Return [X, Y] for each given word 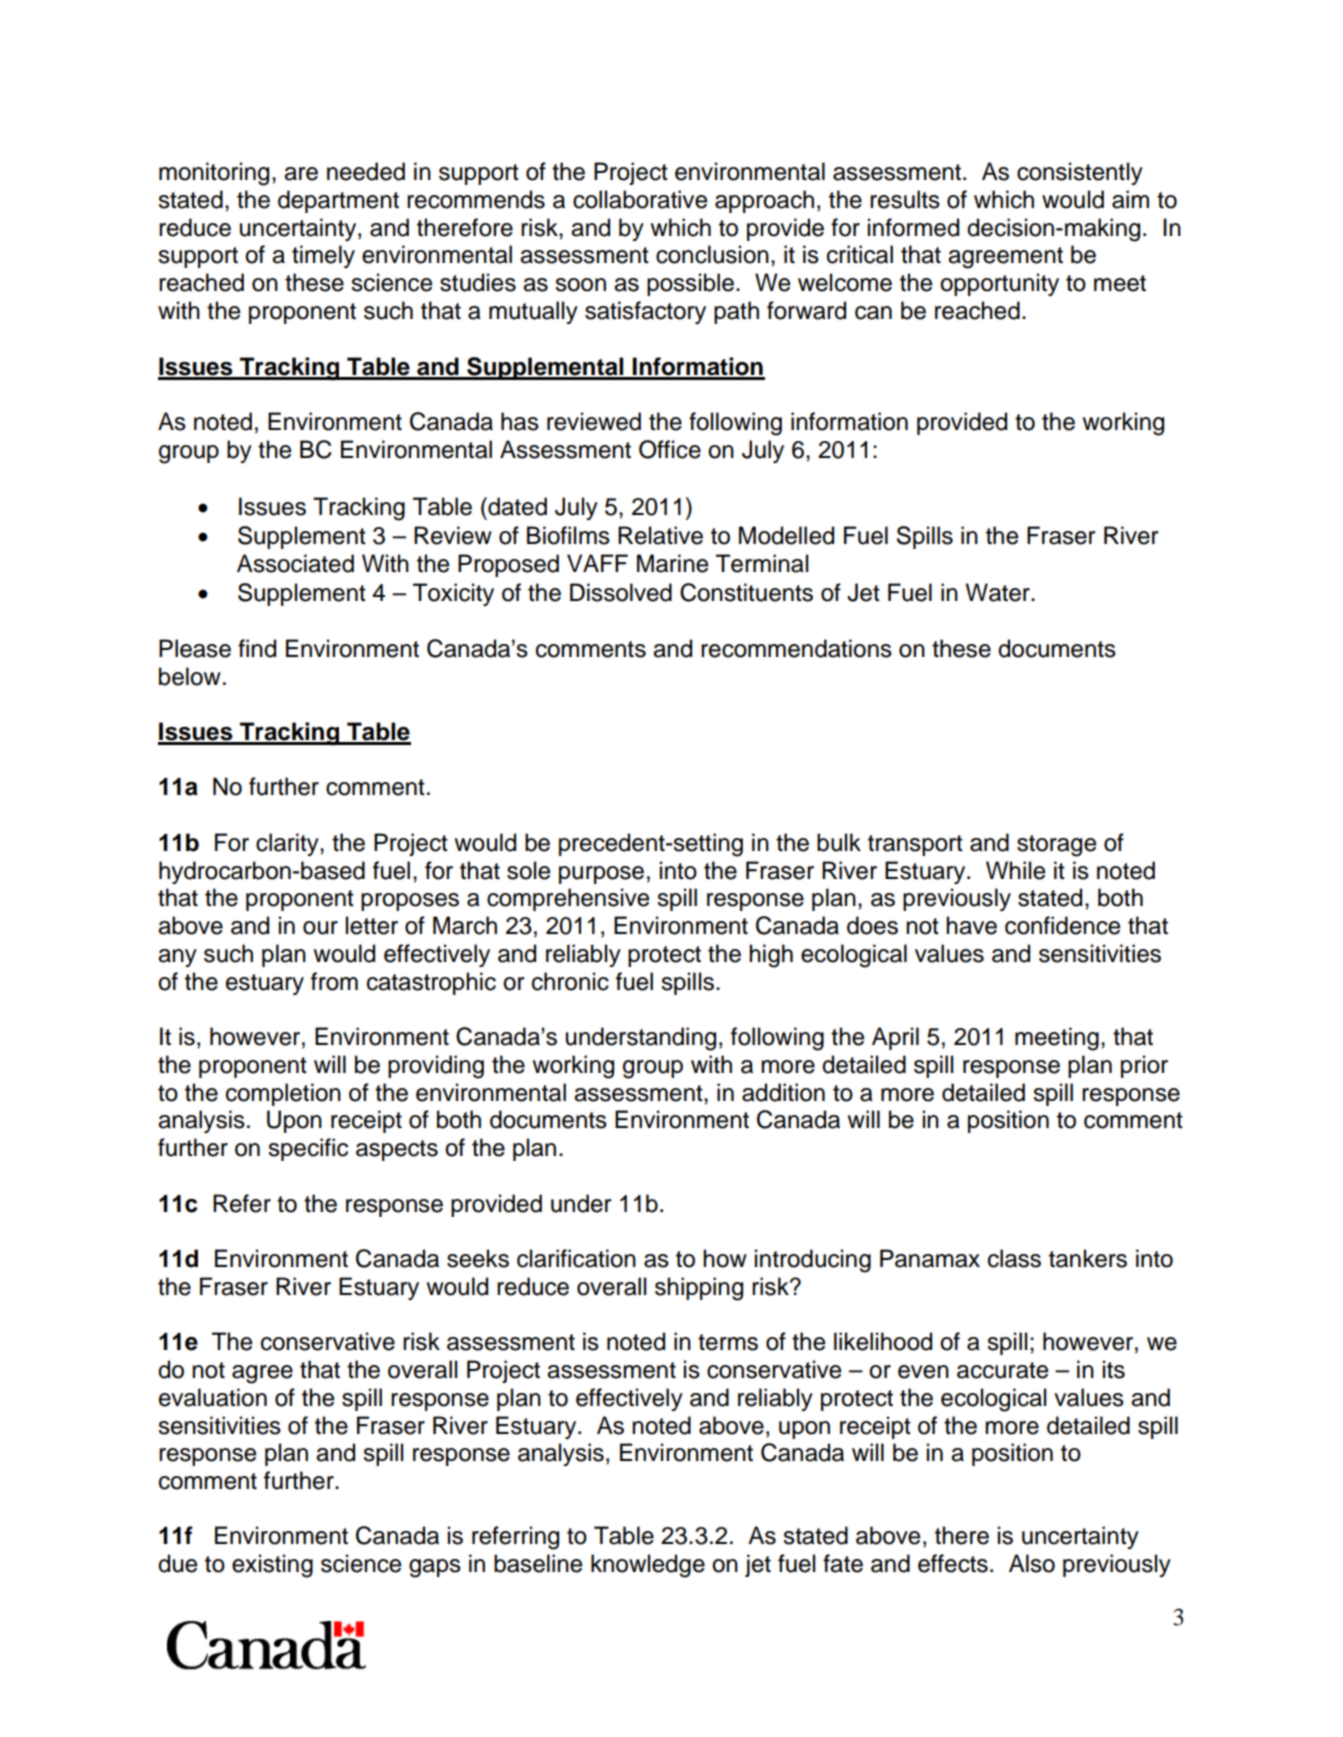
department [338, 201]
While [1015, 870]
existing [272, 1566]
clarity [288, 844]
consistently [1080, 173]
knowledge [648, 1566]
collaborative [640, 199]
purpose [601, 875]
